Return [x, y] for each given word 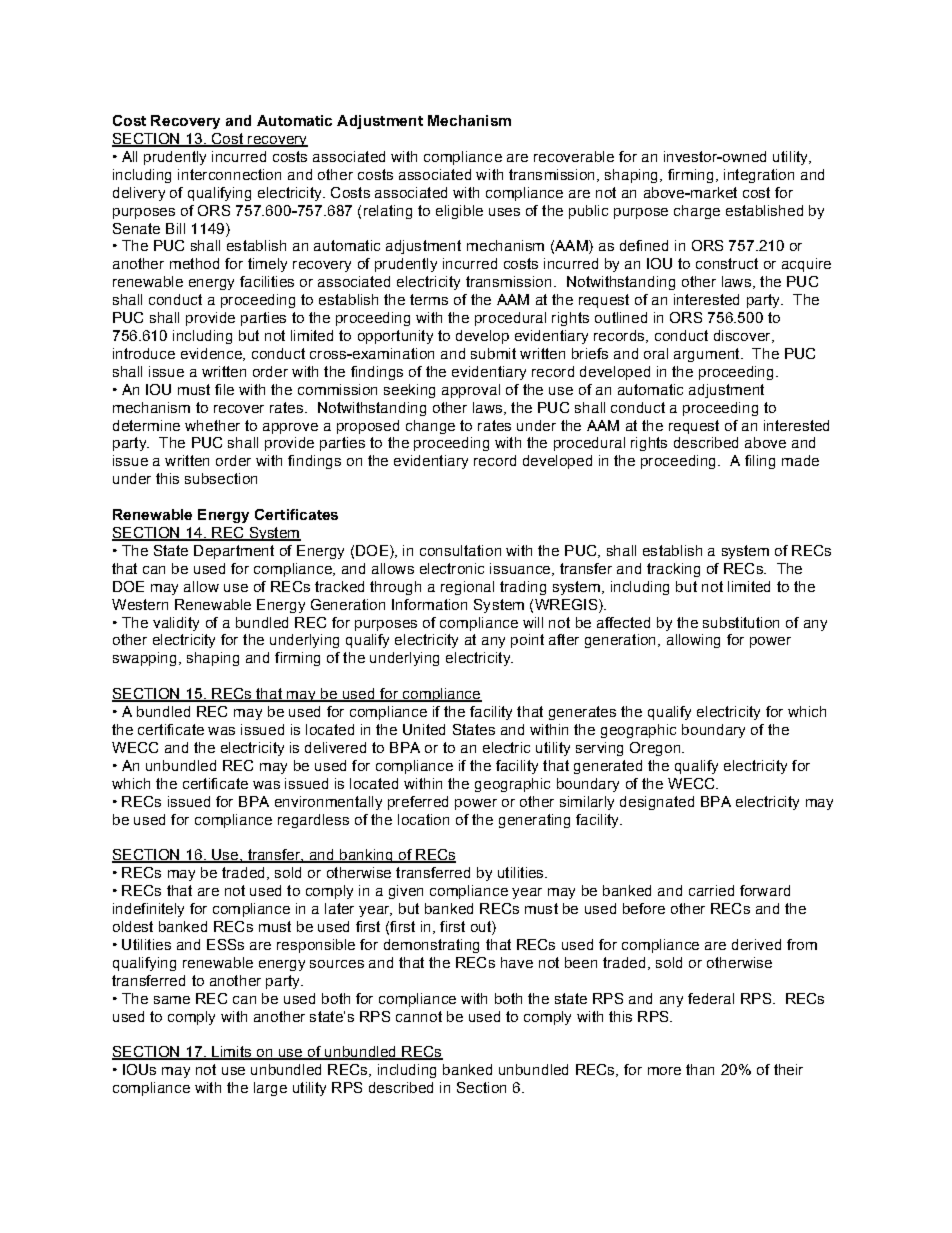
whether [212, 425]
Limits [231, 1053]
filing [760, 462]
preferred [418, 803]
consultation [460, 550]
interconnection [229, 174]
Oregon [656, 749]
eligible [459, 212]
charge [697, 212]
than [700, 1069]
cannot [419, 1016]
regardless [313, 821]
